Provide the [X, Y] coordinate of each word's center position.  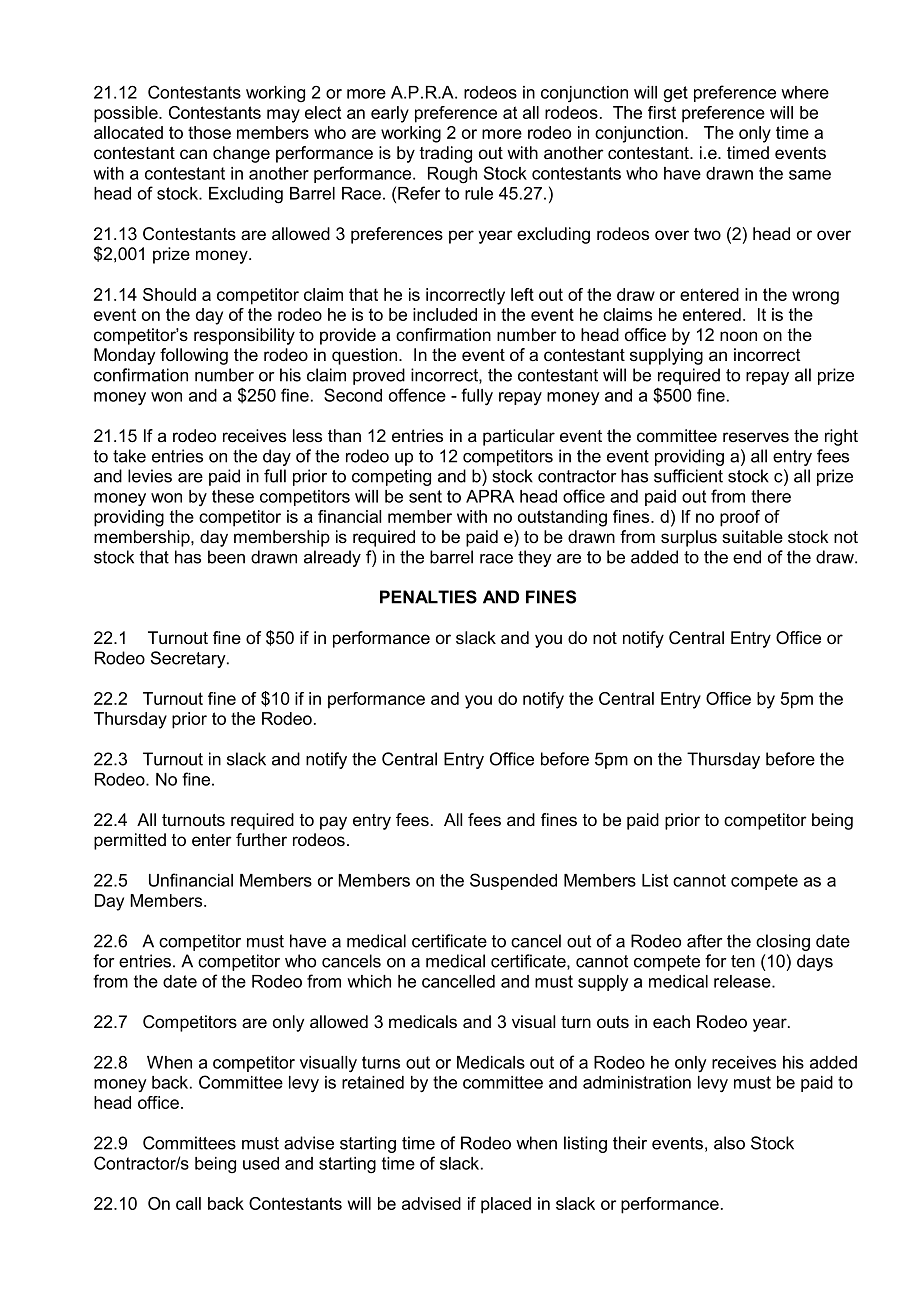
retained [373, 1082]
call [188, 1203]
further [261, 840]
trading [446, 154]
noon [738, 336]
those [209, 132]
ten [743, 961]
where [805, 92]
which [369, 981]
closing [783, 942]
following [194, 356]
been [226, 557]
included [445, 314]
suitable [752, 537]
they [535, 558]
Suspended [513, 881]
